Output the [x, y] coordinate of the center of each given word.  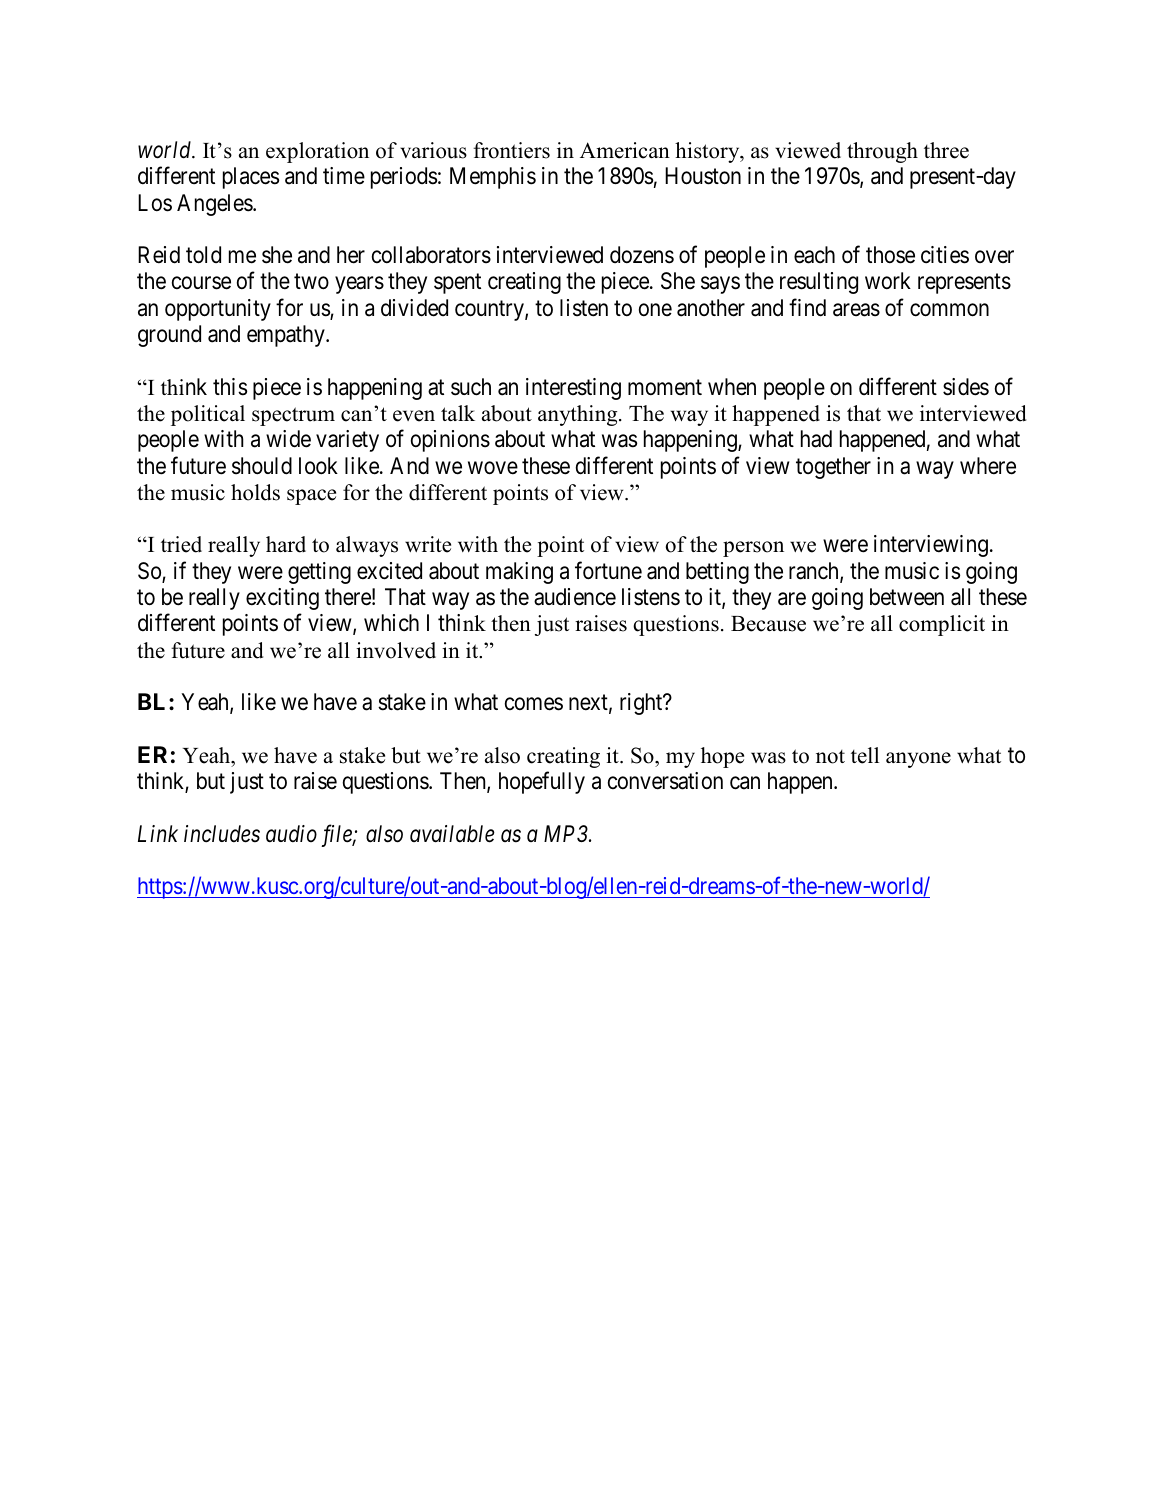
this [230, 387]
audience [575, 597]
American [625, 150]
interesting [573, 389]
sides [966, 387]
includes [222, 834]
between [907, 597]
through [882, 152]
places [251, 178]
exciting [282, 599]
